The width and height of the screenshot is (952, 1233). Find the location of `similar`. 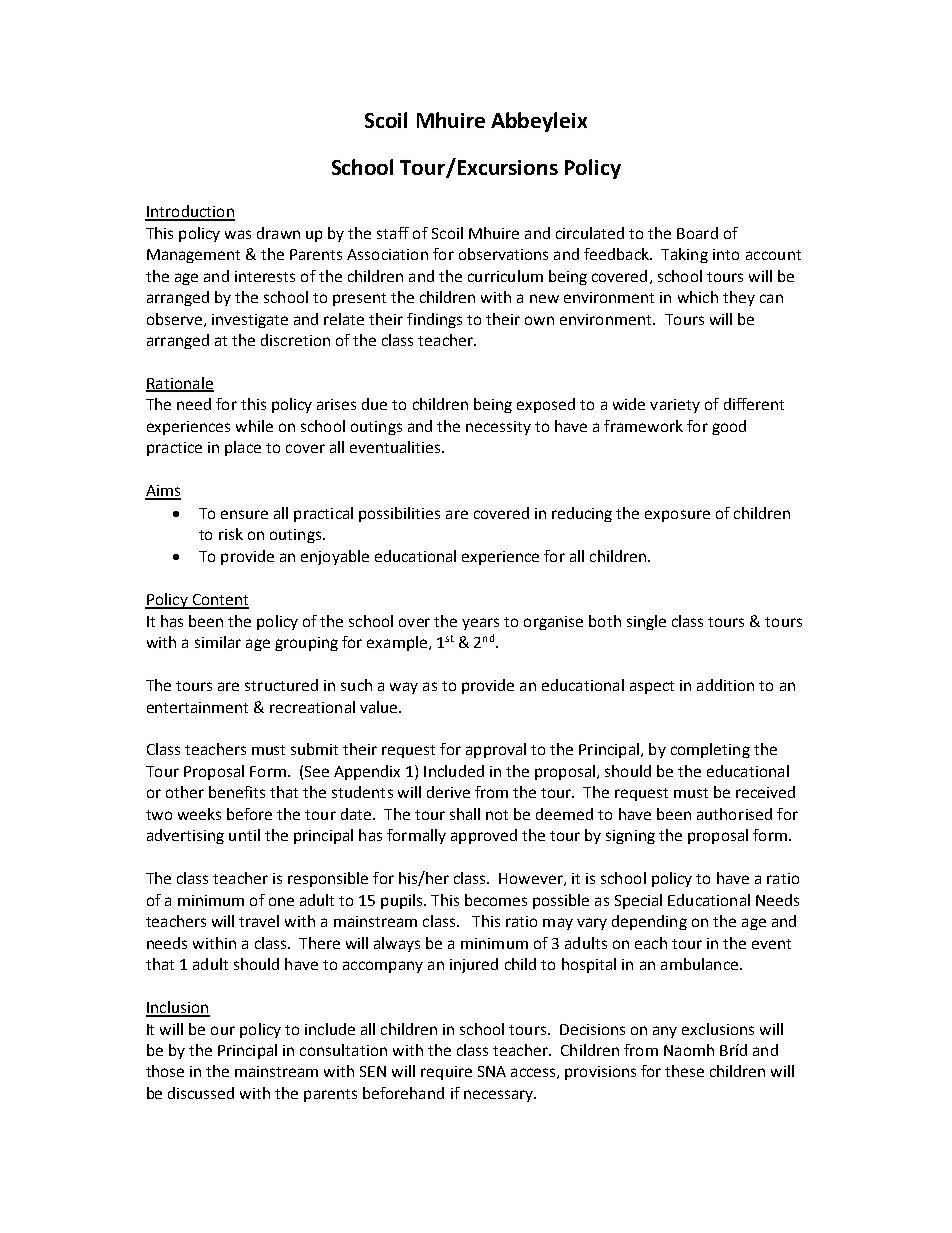

similar is located at coordinates (218, 642).
